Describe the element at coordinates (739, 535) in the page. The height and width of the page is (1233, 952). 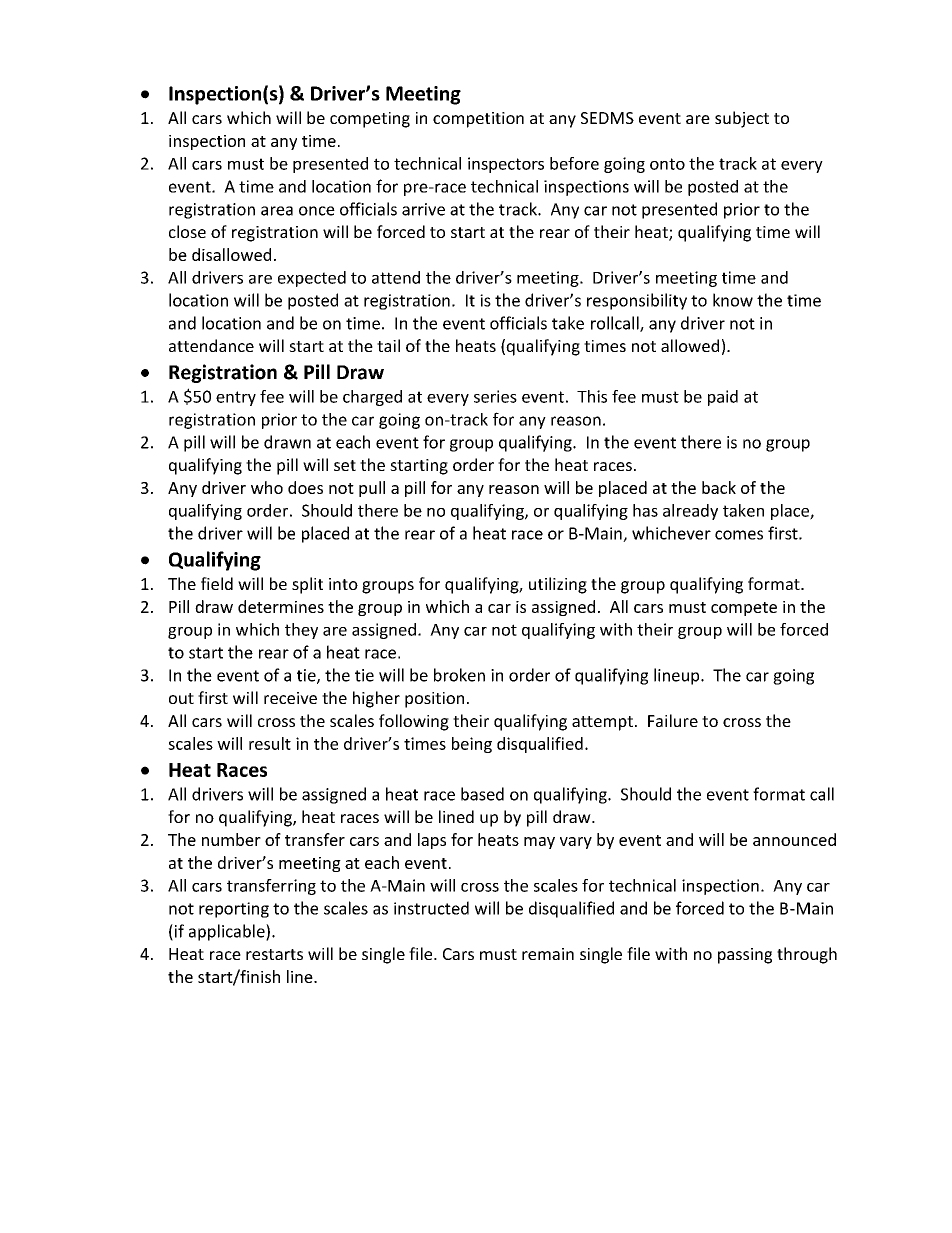
I see `comes` at that location.
